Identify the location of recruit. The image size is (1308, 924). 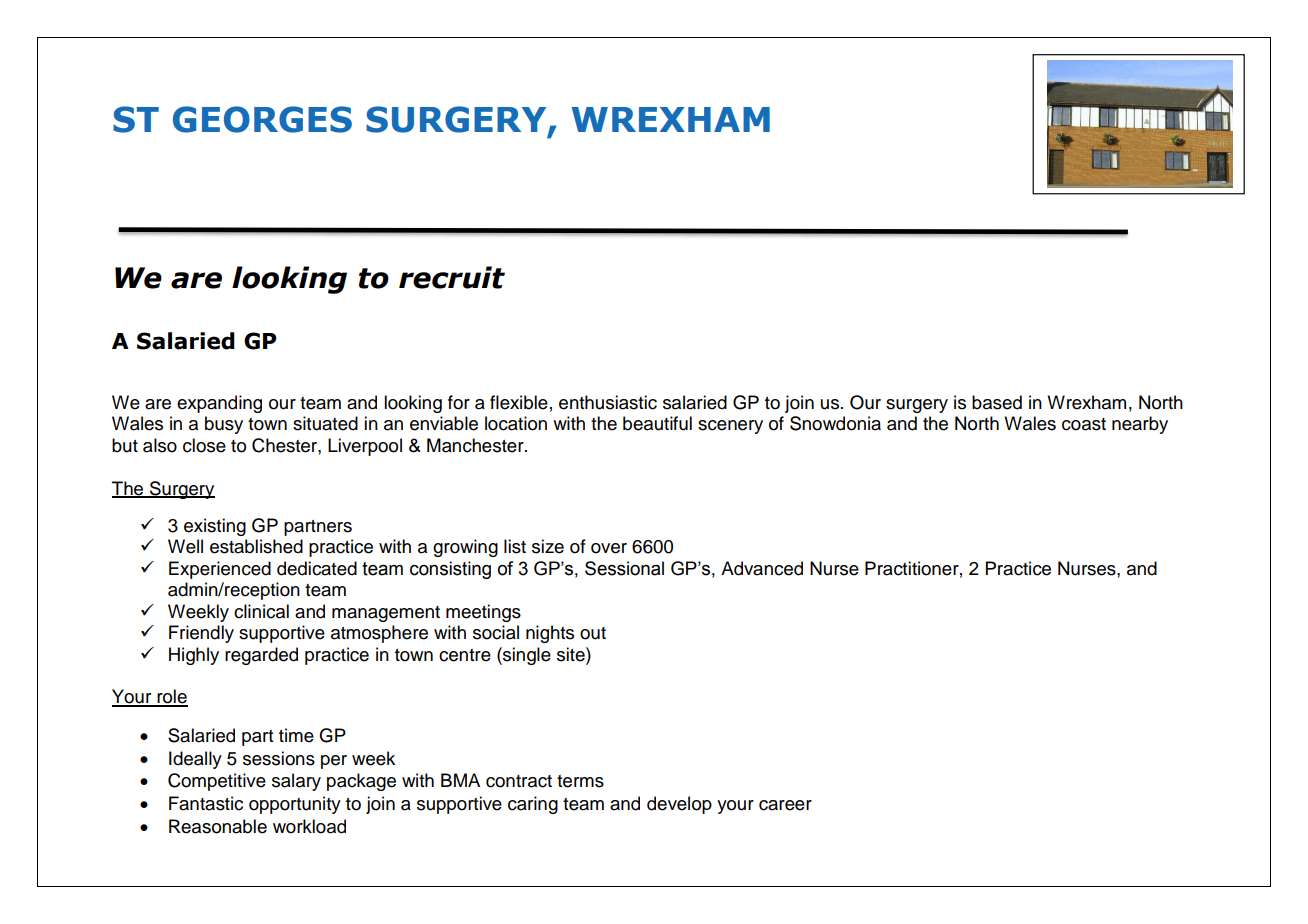
(452, 277).
